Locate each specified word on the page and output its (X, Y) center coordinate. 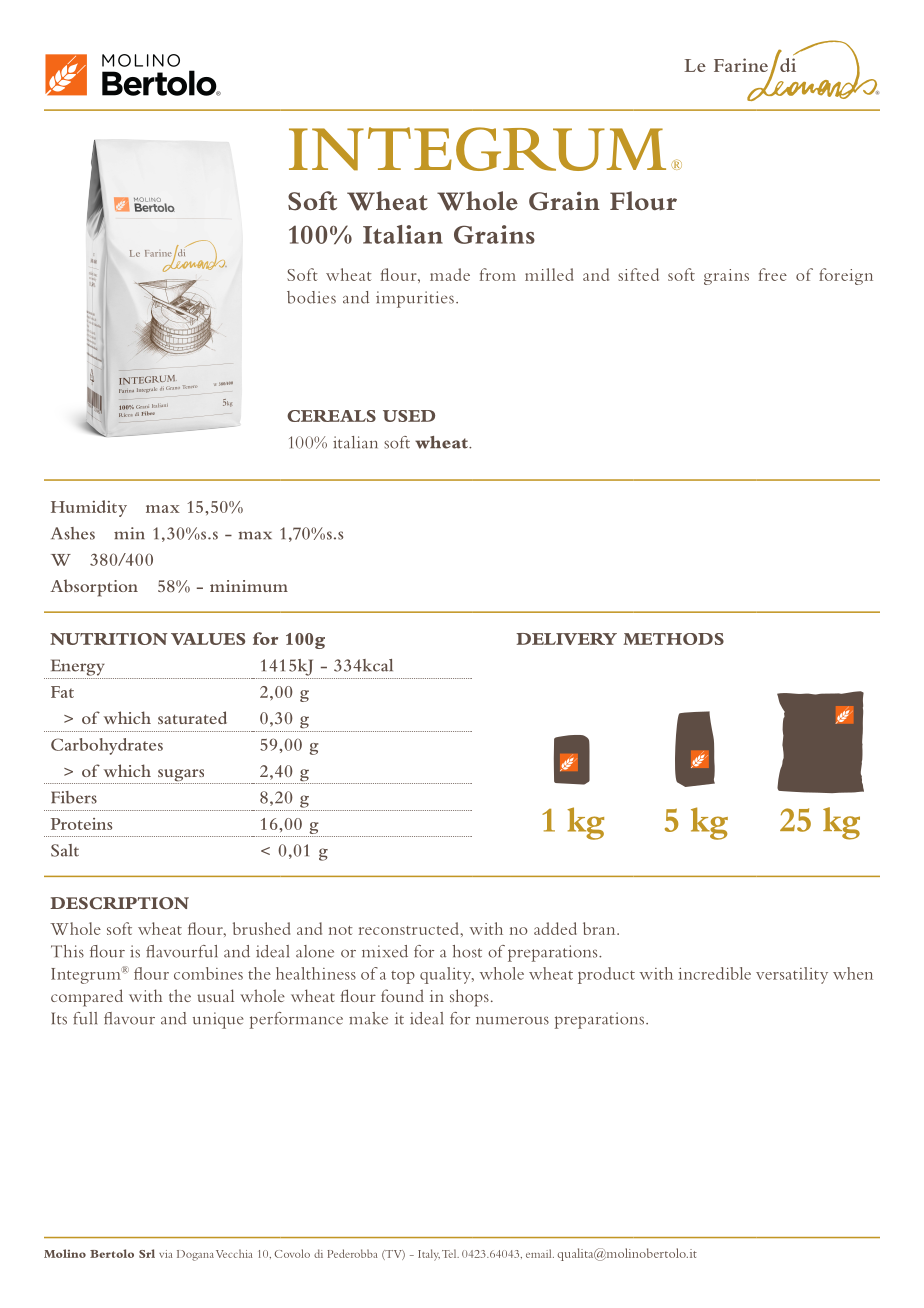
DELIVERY (566, 639)
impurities (415, 299)
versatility (792, 975)
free (773, 274)
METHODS (673, 639)
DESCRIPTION (119, 903)
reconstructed (410, 928)
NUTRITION (109, 639)
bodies (311, 297)
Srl (147, 1253)
